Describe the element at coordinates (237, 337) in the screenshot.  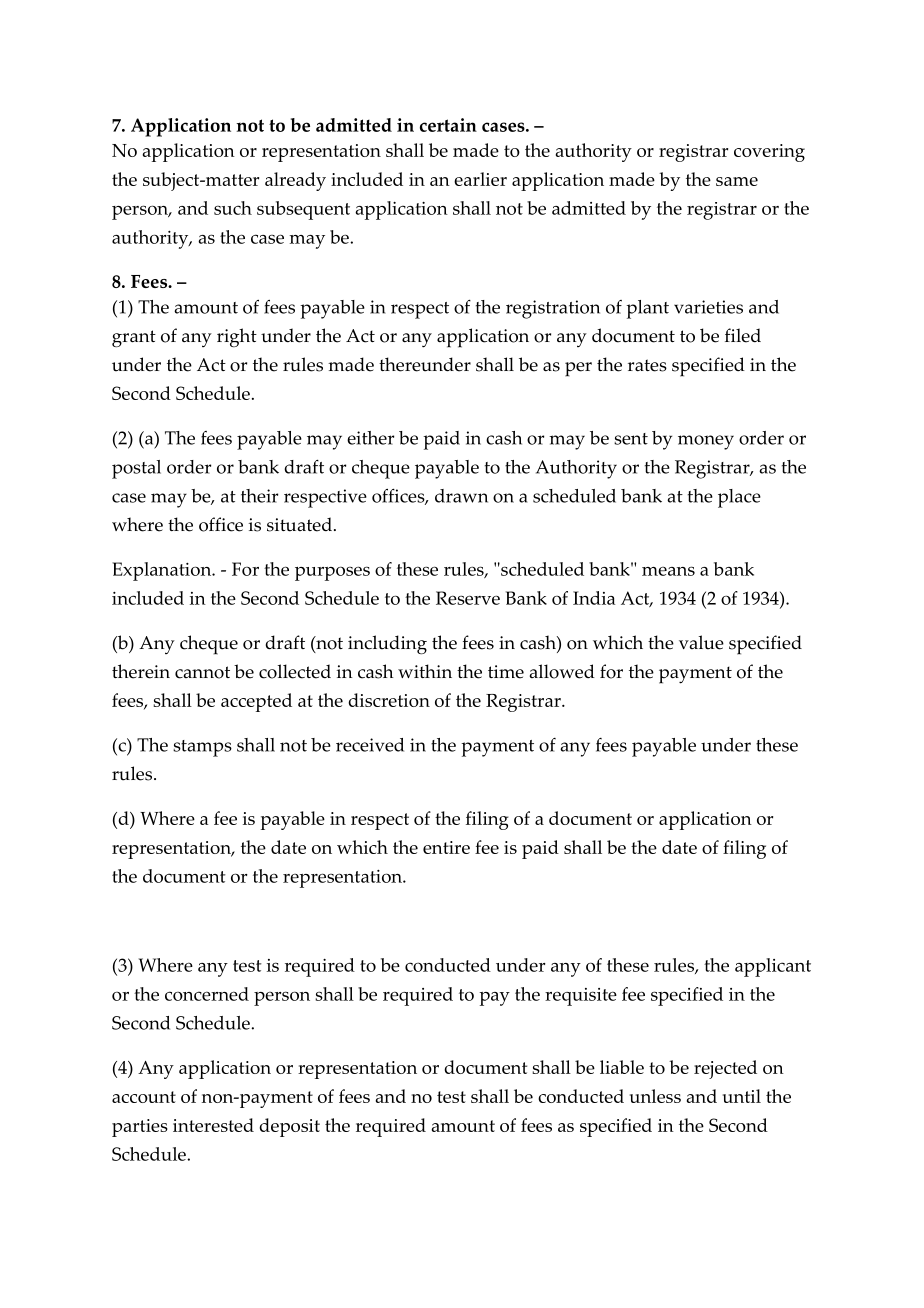
I see `right` at that location.
